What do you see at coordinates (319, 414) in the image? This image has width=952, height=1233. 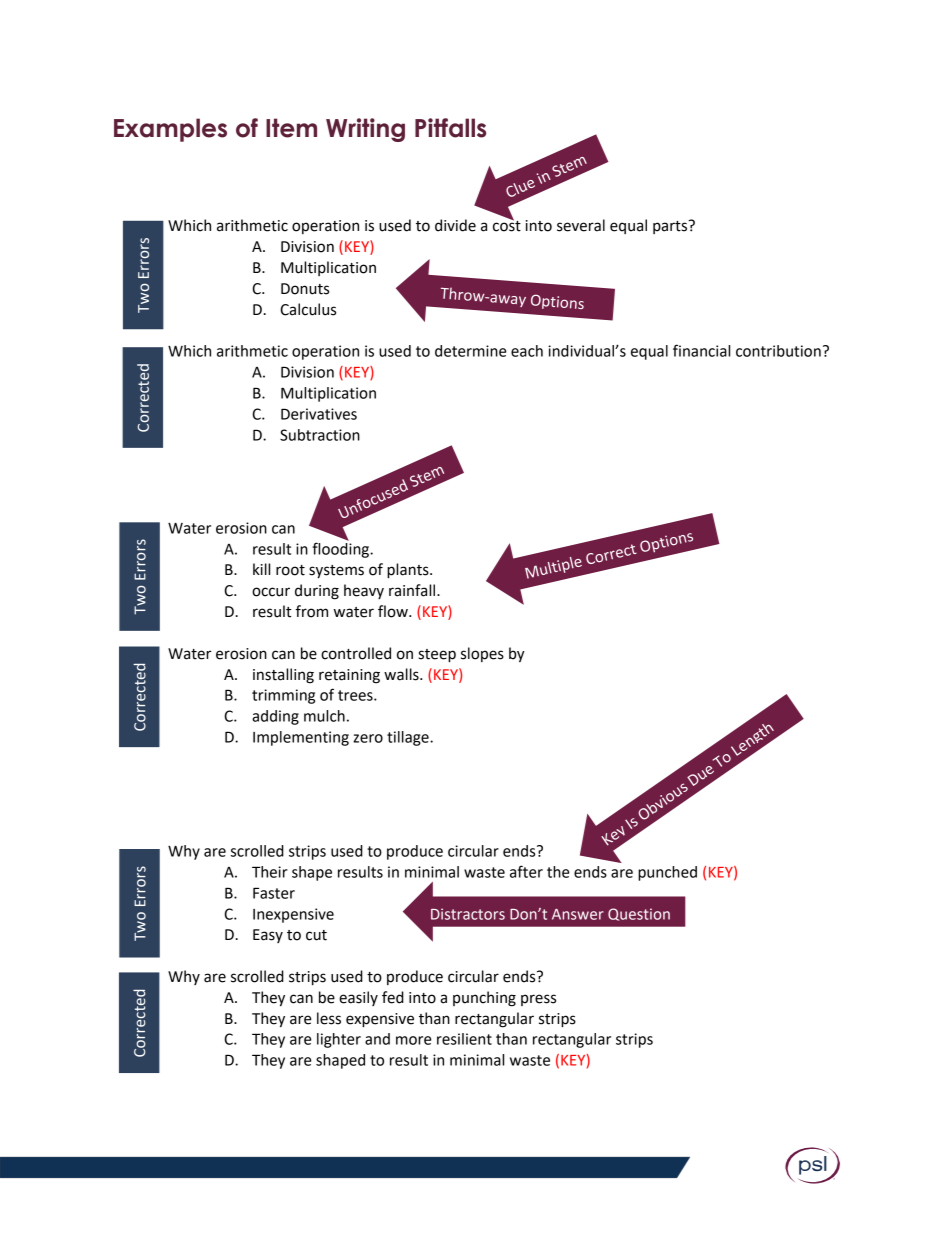 I see `Derivatives` at bounding box center [319, 414].
